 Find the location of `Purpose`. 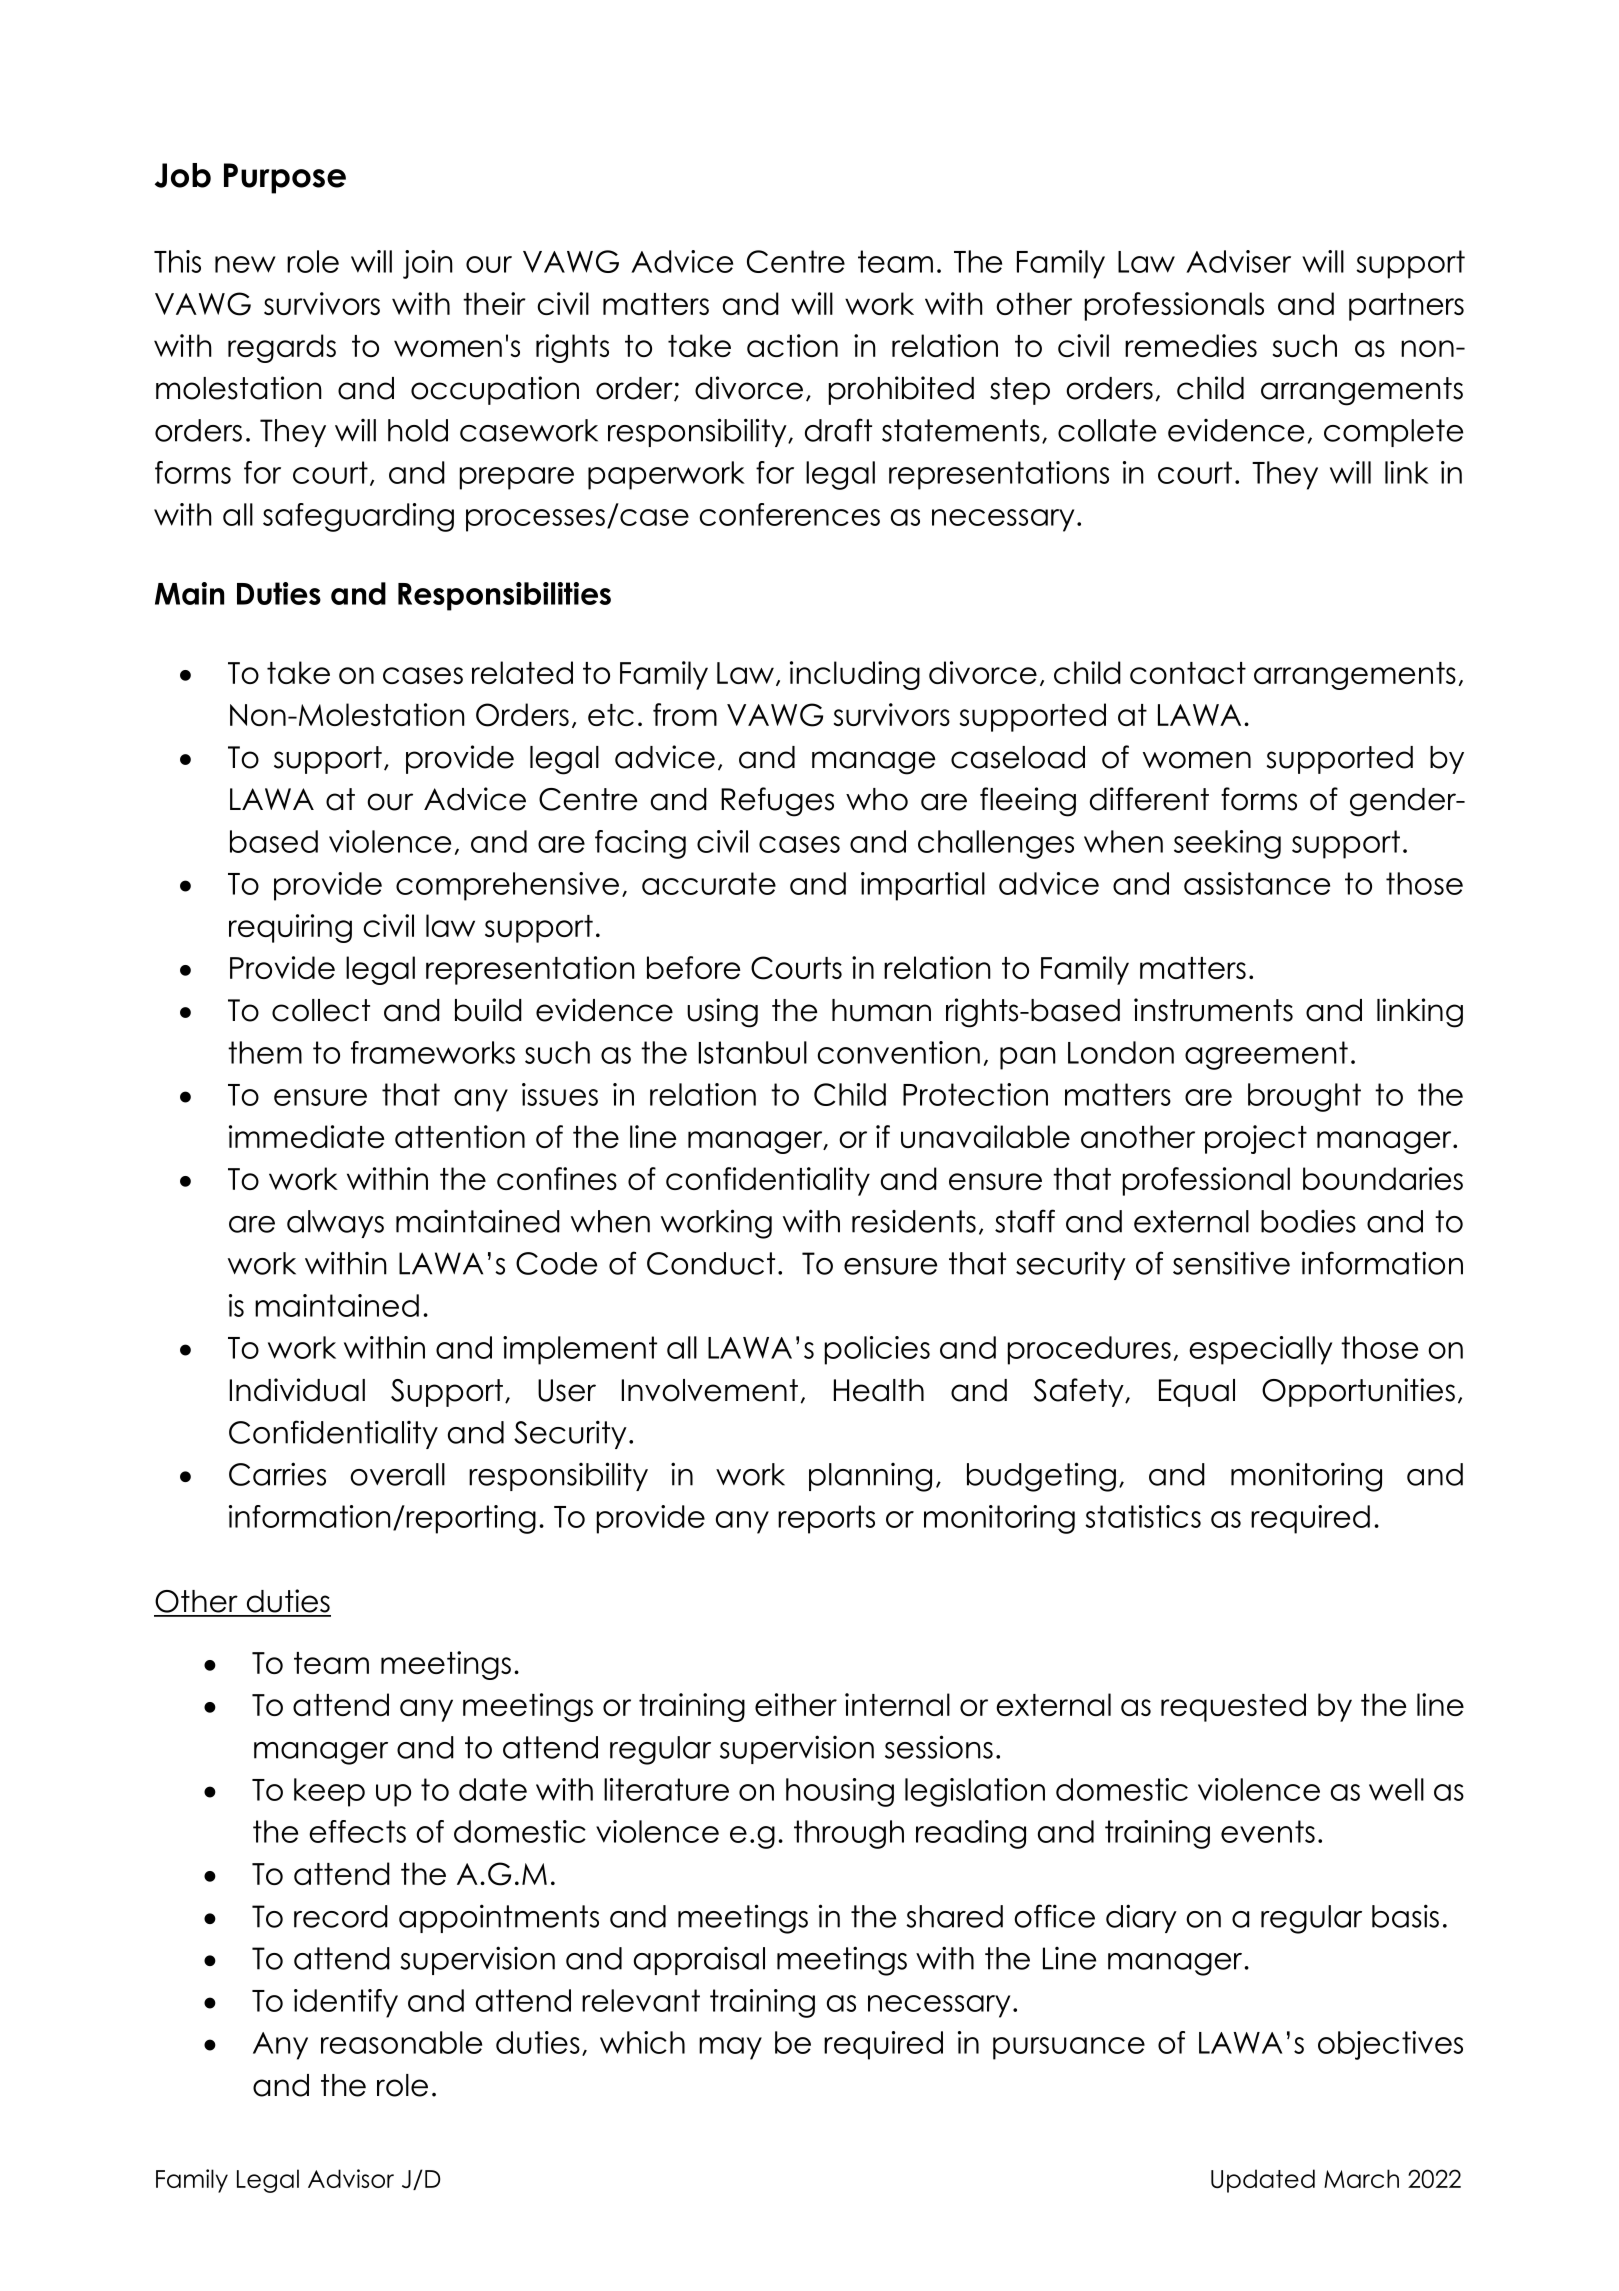

Purpose is located at coordinates (285, 178).
